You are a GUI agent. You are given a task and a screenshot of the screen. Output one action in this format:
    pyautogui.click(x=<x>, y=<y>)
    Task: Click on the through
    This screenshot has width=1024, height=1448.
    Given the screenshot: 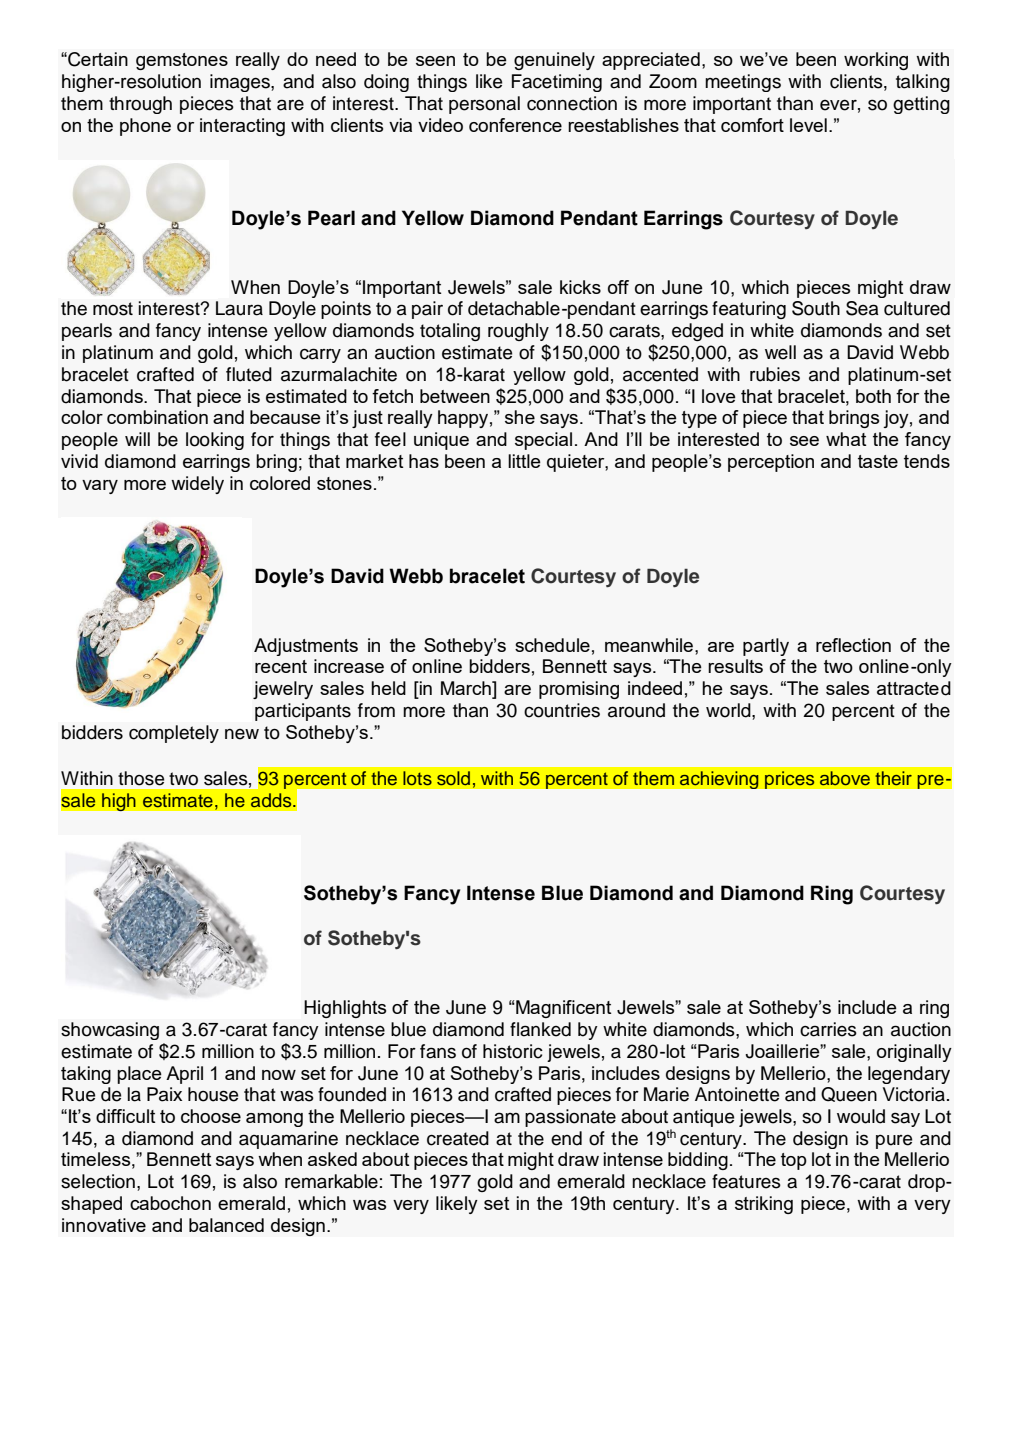 What is the action you would take?
    pyautogui.click(x=140, y=105)
